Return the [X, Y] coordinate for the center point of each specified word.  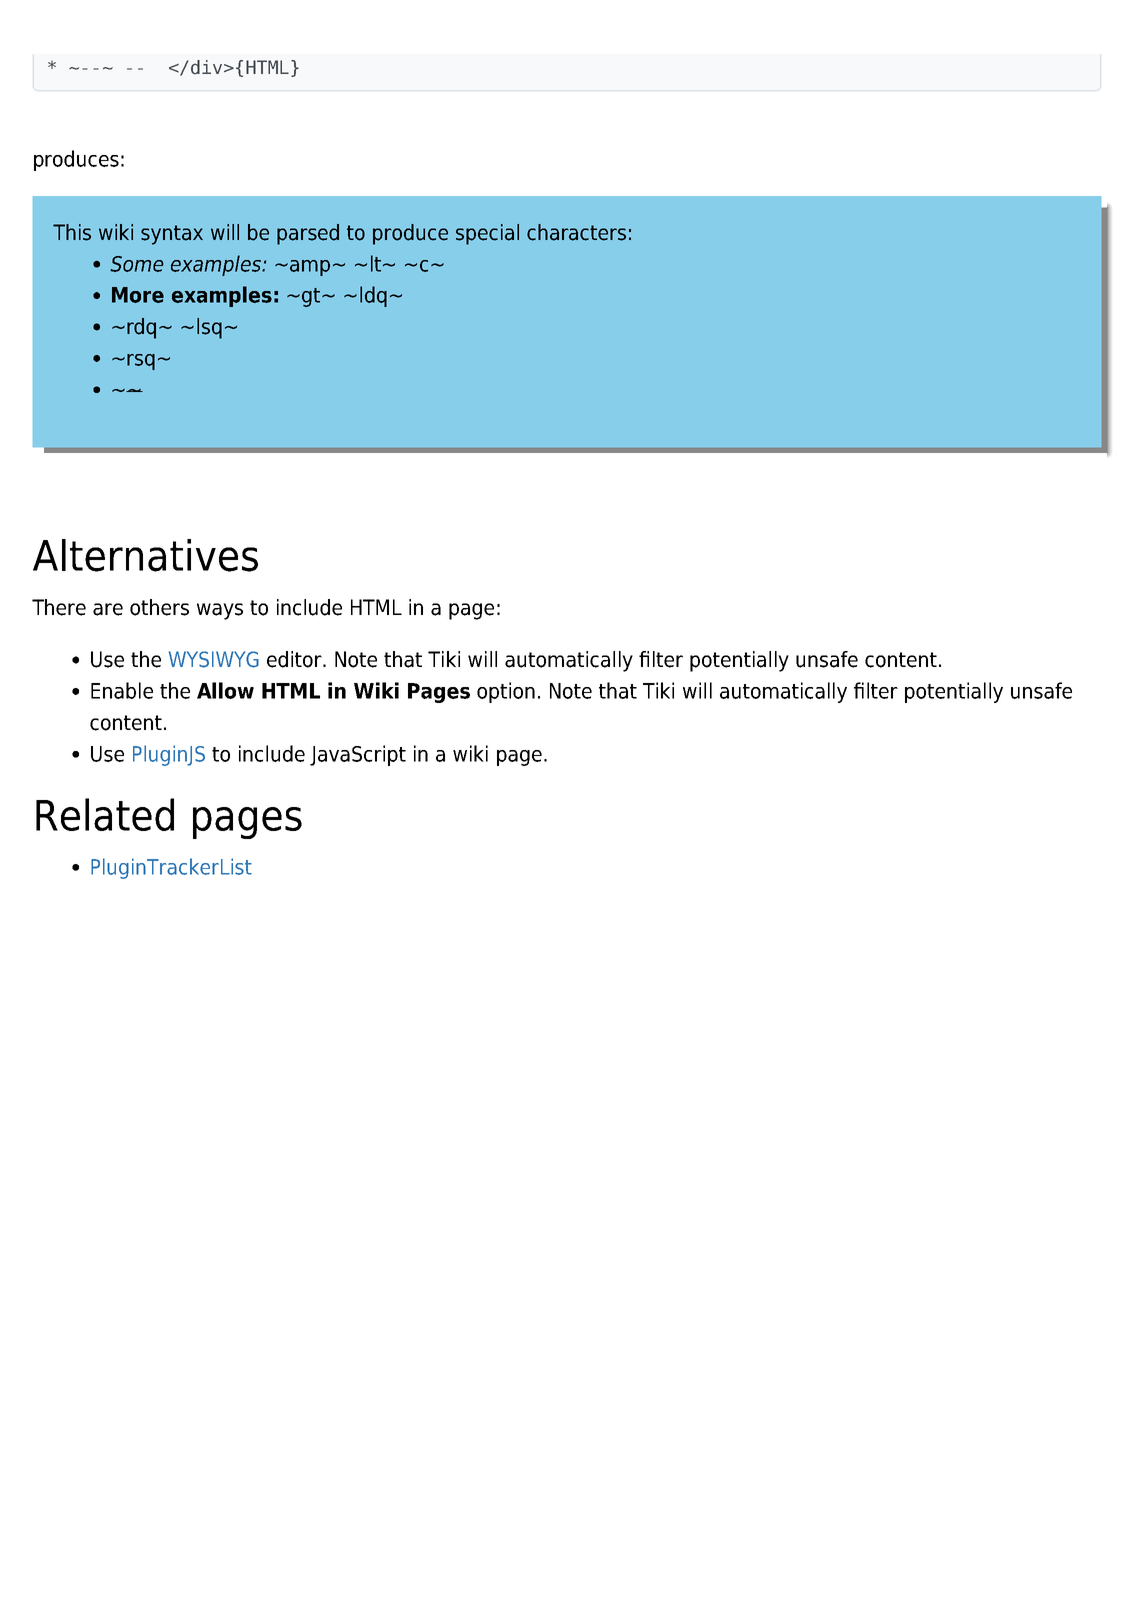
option [506, 692]
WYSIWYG [214, 659]
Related [105, 814]
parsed [308, 234]
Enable [122, 690]
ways [220, 611]
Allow [225, 690]
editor [295, 659]
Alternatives [145, 555]
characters [576, 232]
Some [137, 264]
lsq [209, 328]
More [138, 295]
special [487, 234]
